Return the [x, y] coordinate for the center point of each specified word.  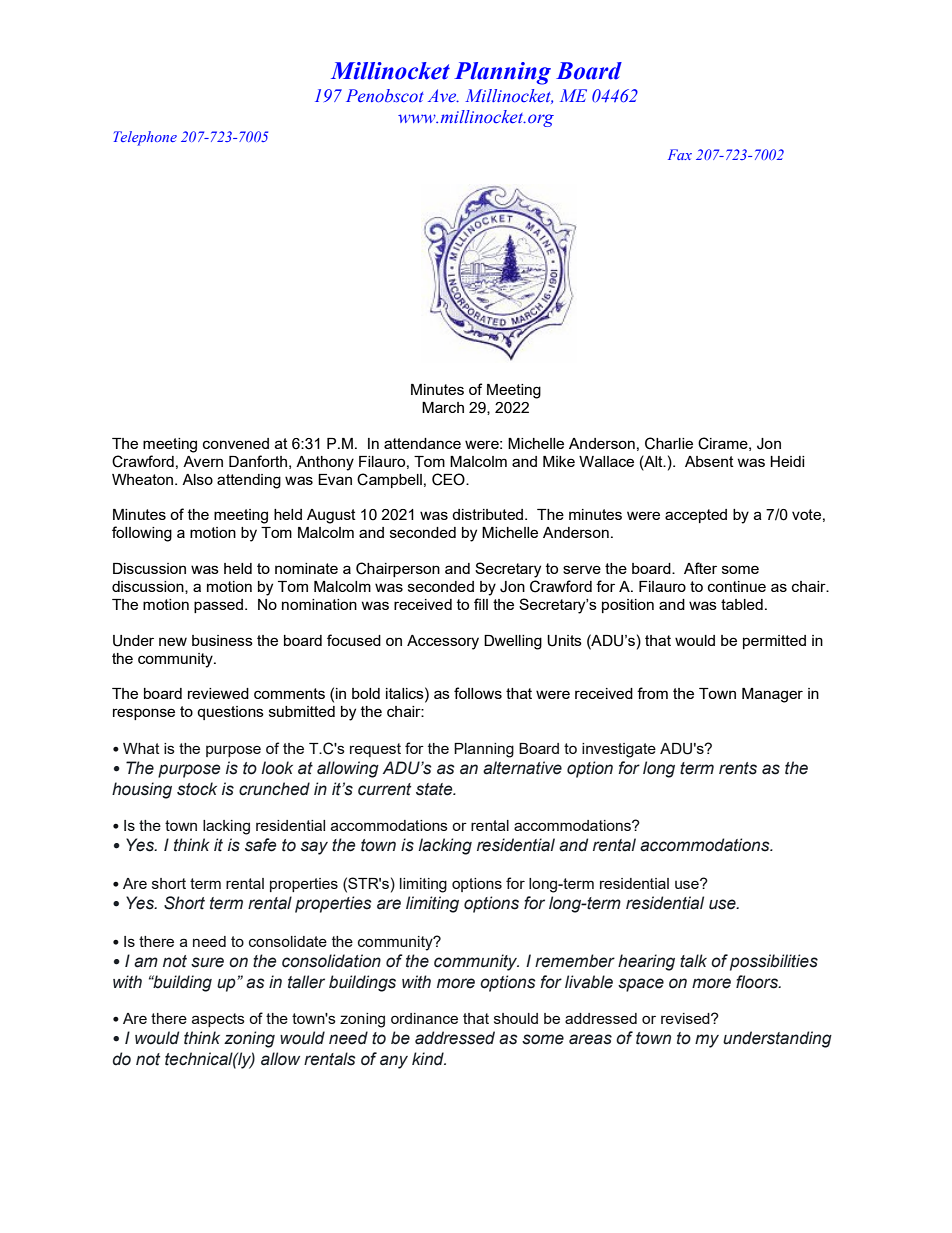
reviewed [218, 693]
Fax [680, 154]
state [435, 789]
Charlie [669, 443]
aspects [218, 1020]
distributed [489, 514]
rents [738, 768]
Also [197, 479]
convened [236, 443]
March [443, 407]
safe [261, 845]
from [652, 693]
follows [478, 693]
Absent [709, 461]
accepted [696, 516]
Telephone [145, 138]
